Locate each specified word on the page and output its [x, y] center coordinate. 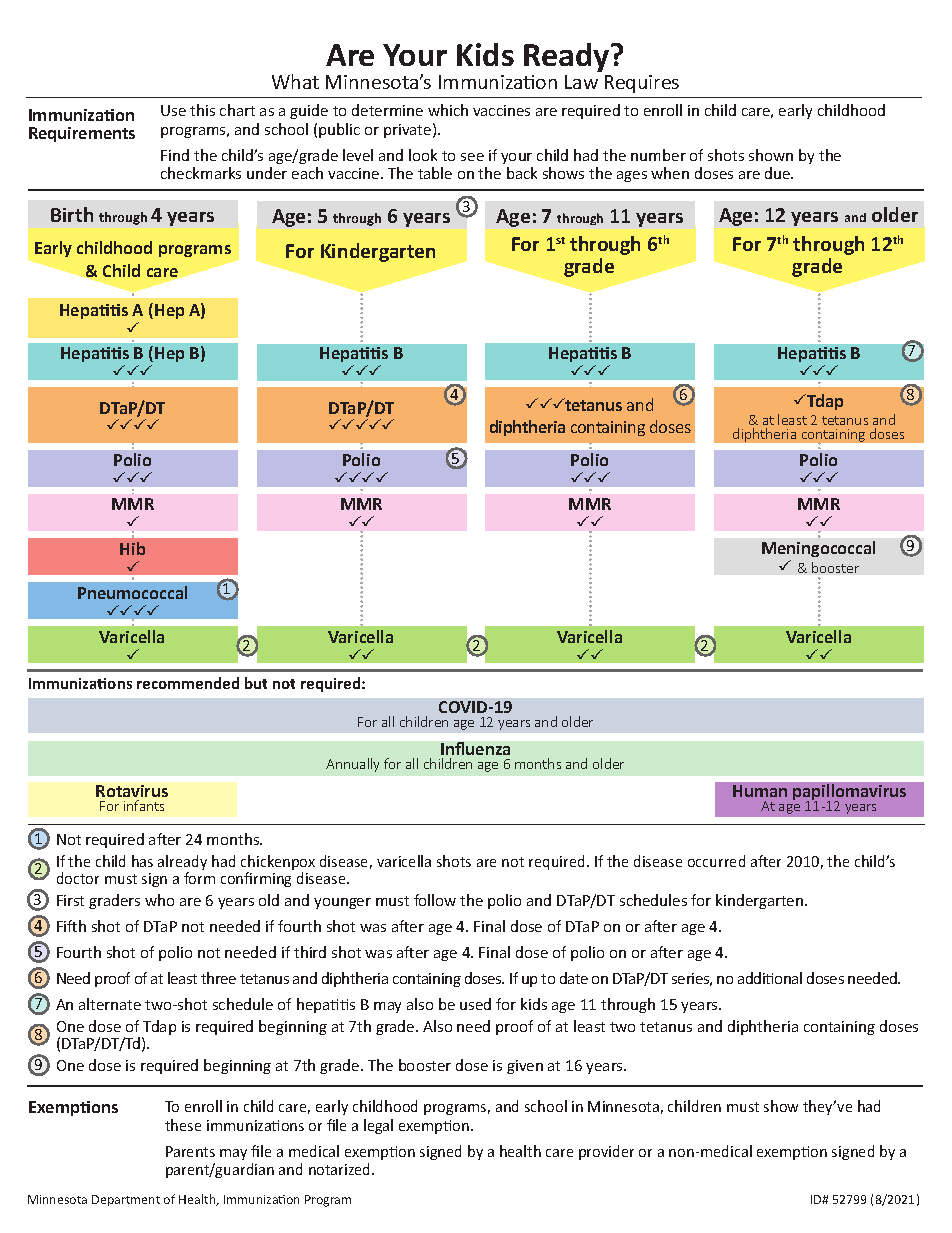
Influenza [475, 748]
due [779, 173]
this [202, 110]
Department [126, 1200]
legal [378, 1126]
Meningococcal [818, 549]
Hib [132, 548]
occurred [716, 861]
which [448, 110]
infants [144, 805]
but [256, 683]
